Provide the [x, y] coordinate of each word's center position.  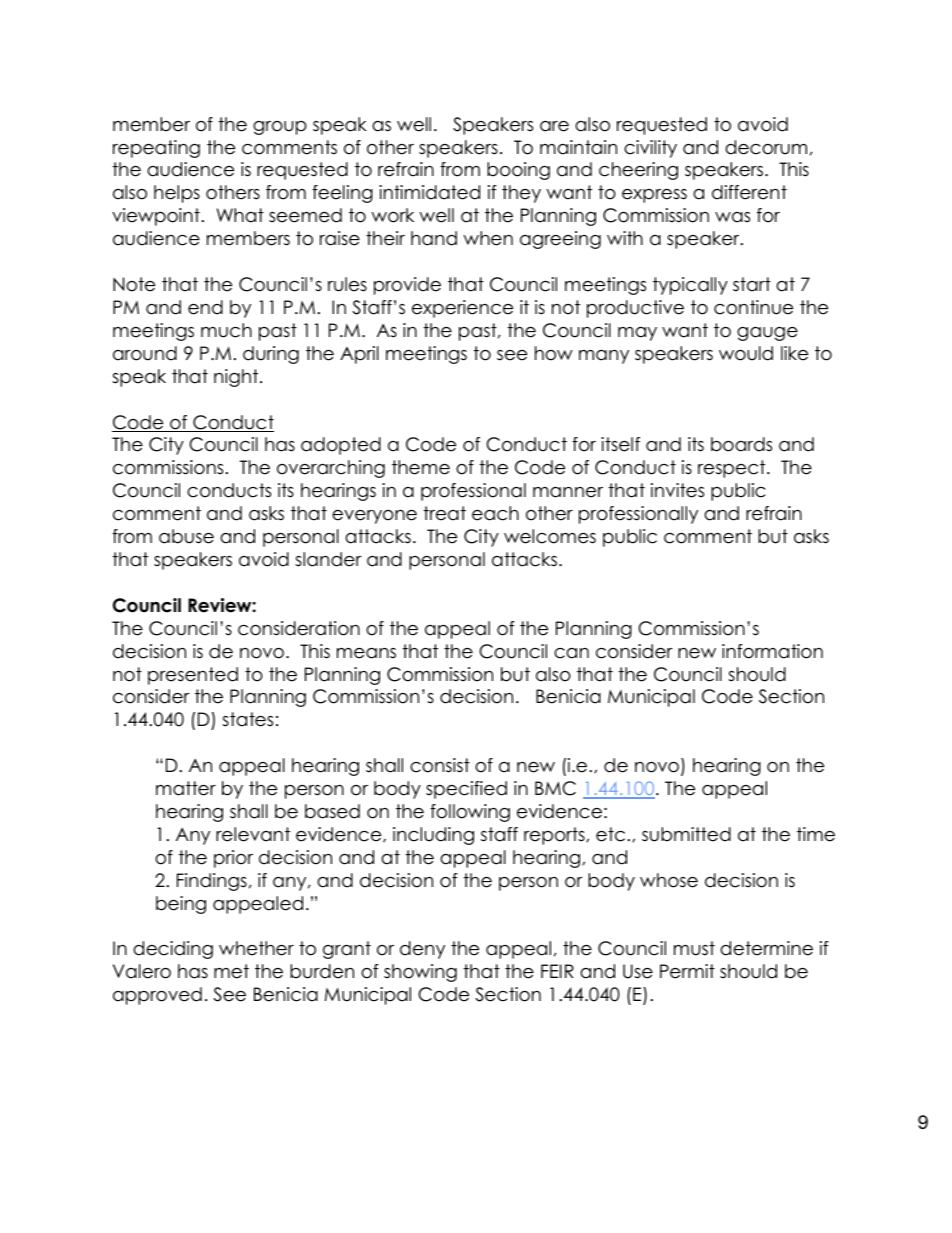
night [237, 378]
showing [420, 973]
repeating [156, 149]
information [772, 651]
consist [440, 765]
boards [741, 444]
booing [518, 171]
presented [193, 676]
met [231, 971]
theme [421, 467]
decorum [766, 147]
